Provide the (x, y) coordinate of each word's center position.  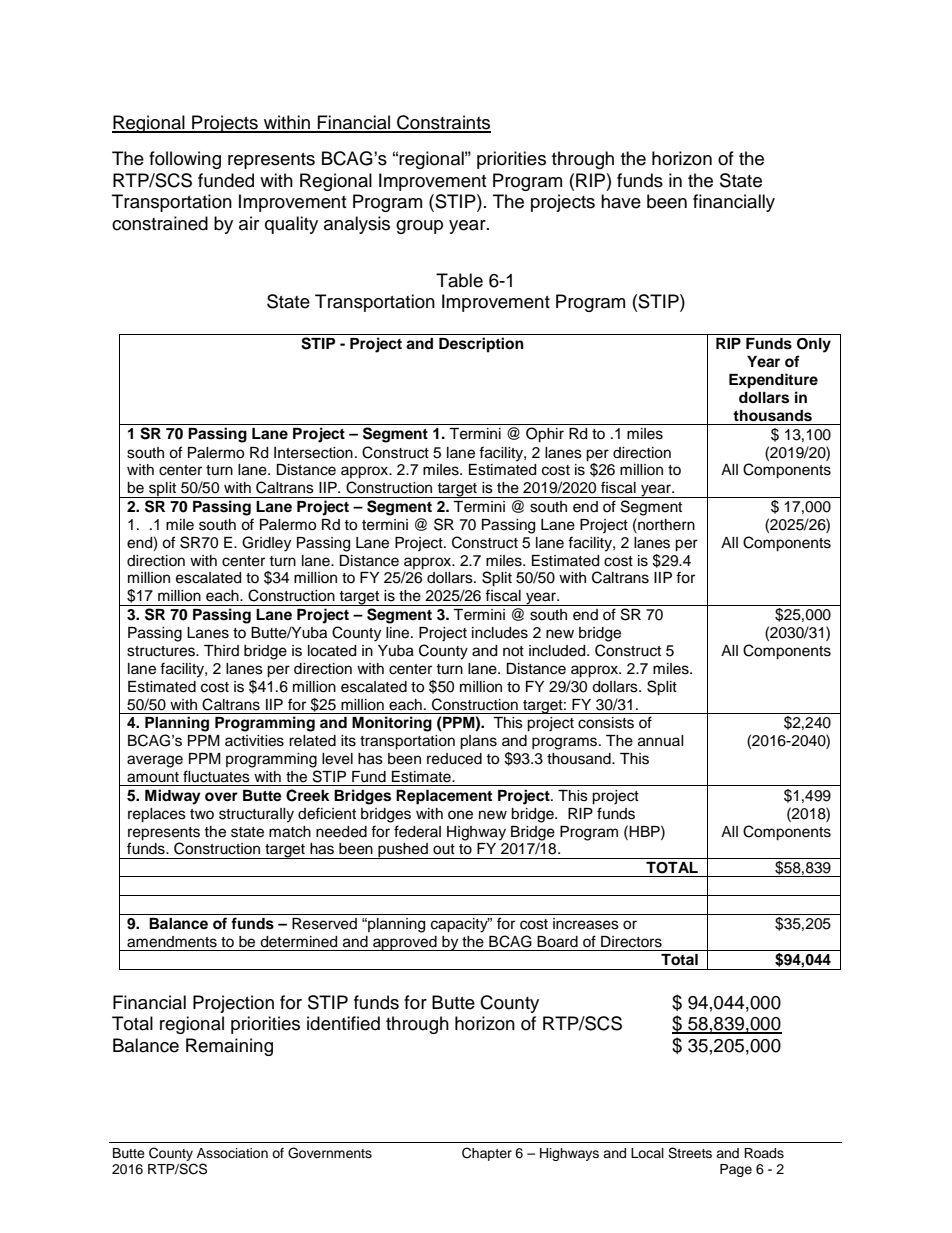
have (621, 201)
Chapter (487, 1154)
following (185, 160)
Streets (690, 1153)
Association (232, 1153)
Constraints (443, 123)
